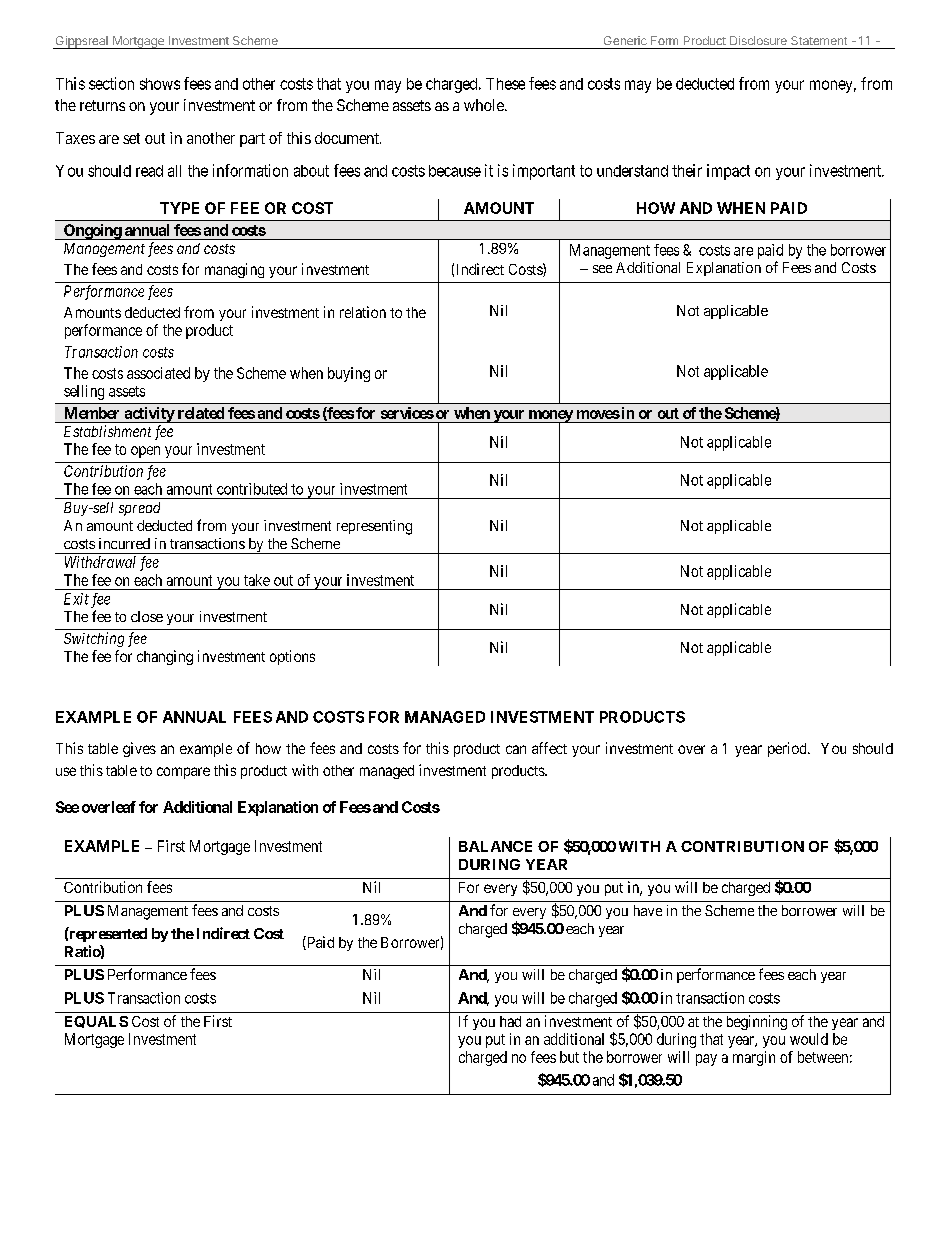 The image size is (952, 1233). Describe the element at coordinates (758, 40) in the screenshot. I see `Disclosure` at that location.
